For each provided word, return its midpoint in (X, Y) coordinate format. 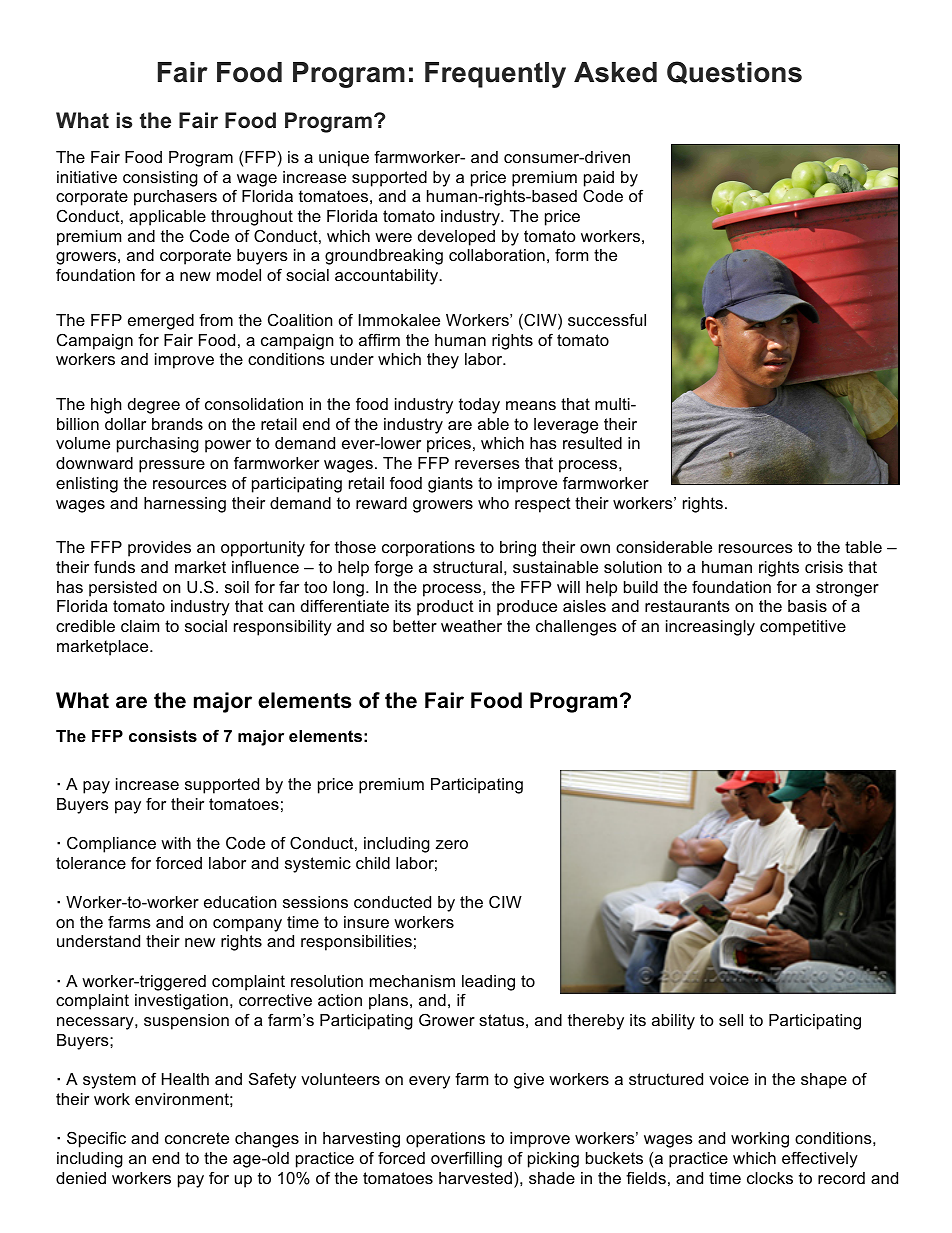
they (443, 361)
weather (471, 626)
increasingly (710, 628)
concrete (197, 1138)
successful (607, 319)
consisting (160, 179)
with (176, 843)
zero (452, 844)
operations (445, 1140)
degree (154, 406)
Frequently (495, 75)
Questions (734, 72)
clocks (770, 1178)
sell (731, 1020)
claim (140, 626)
